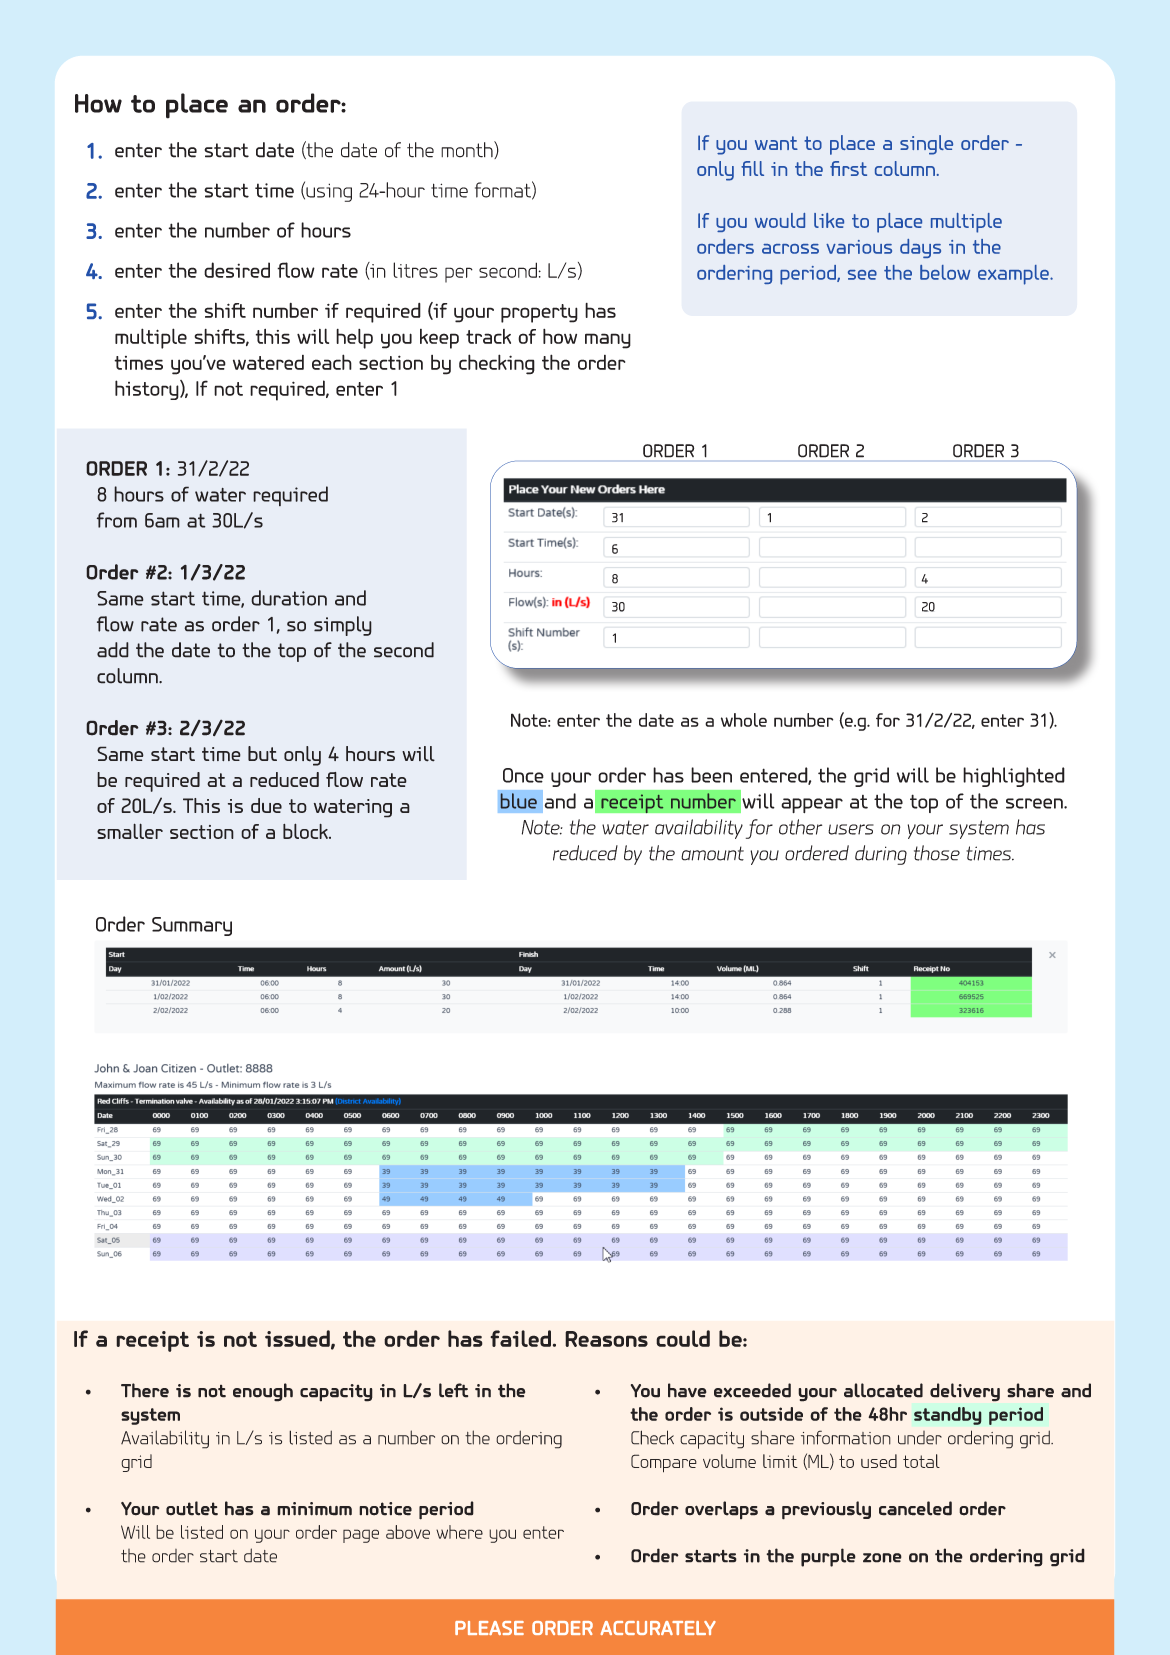  I want to click on appear, so click(812, 805).
